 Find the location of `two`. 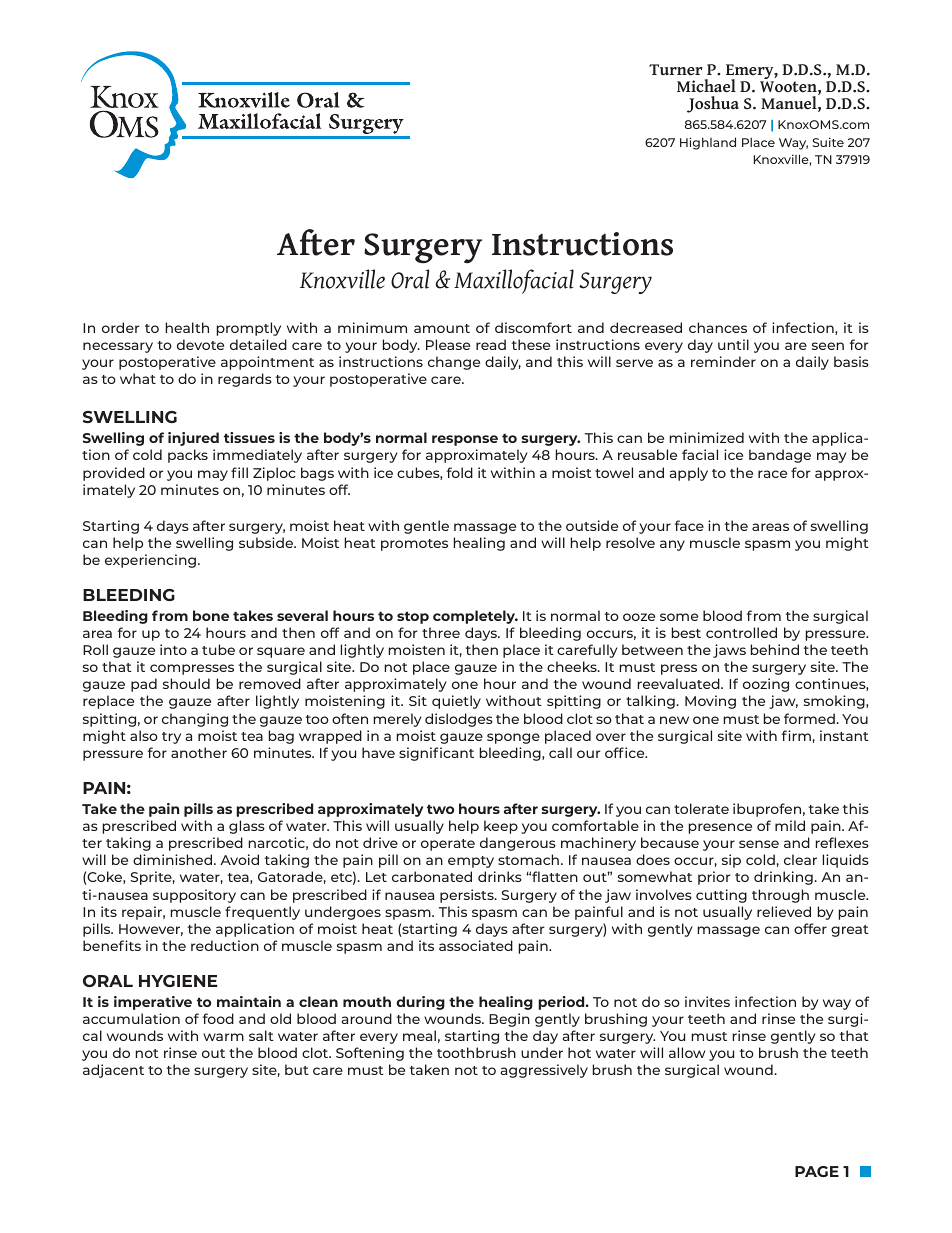

two is located at coordinates (440, 809).
